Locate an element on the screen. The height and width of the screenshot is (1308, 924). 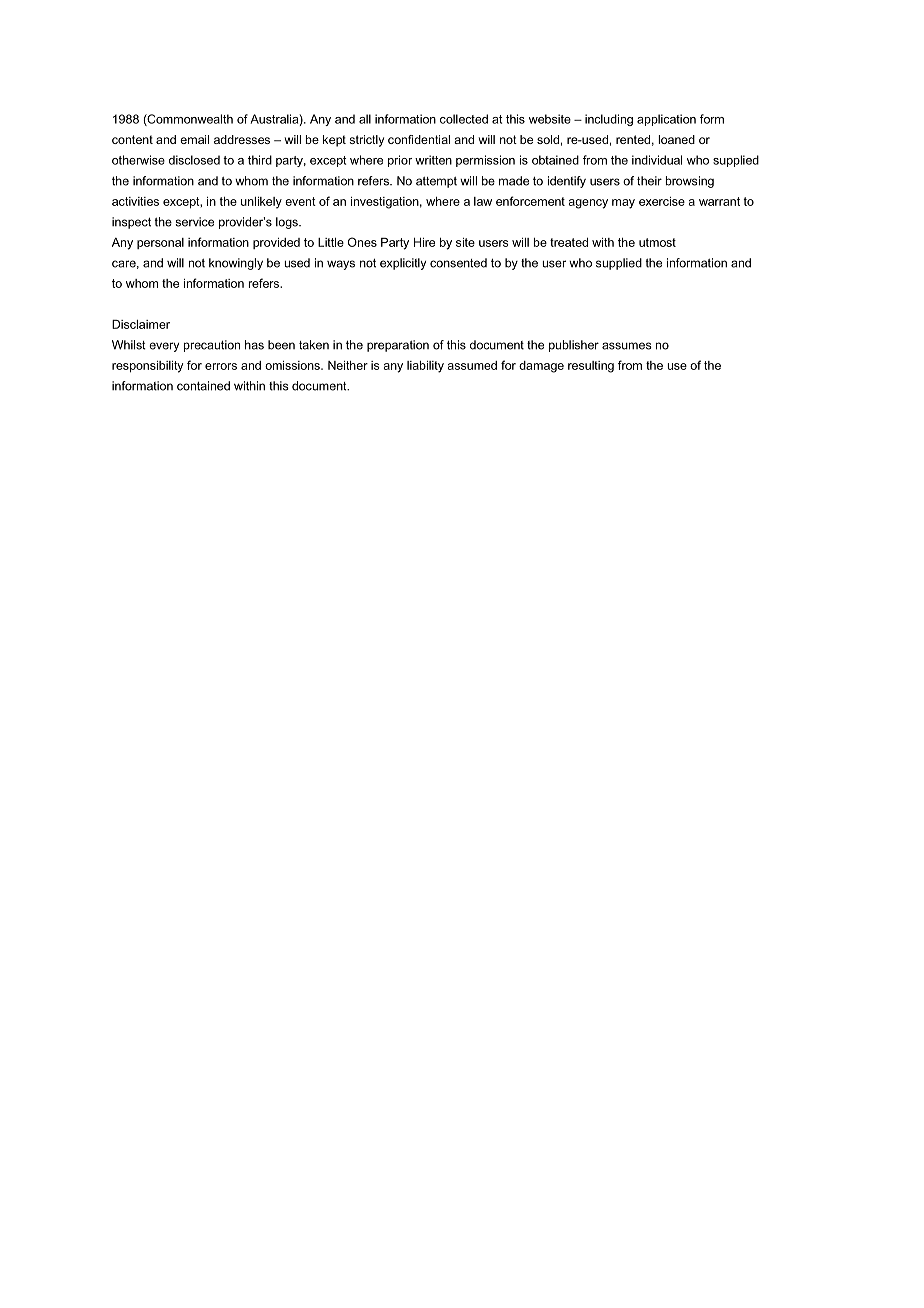
Hire is located at coordinates (424, 242).
